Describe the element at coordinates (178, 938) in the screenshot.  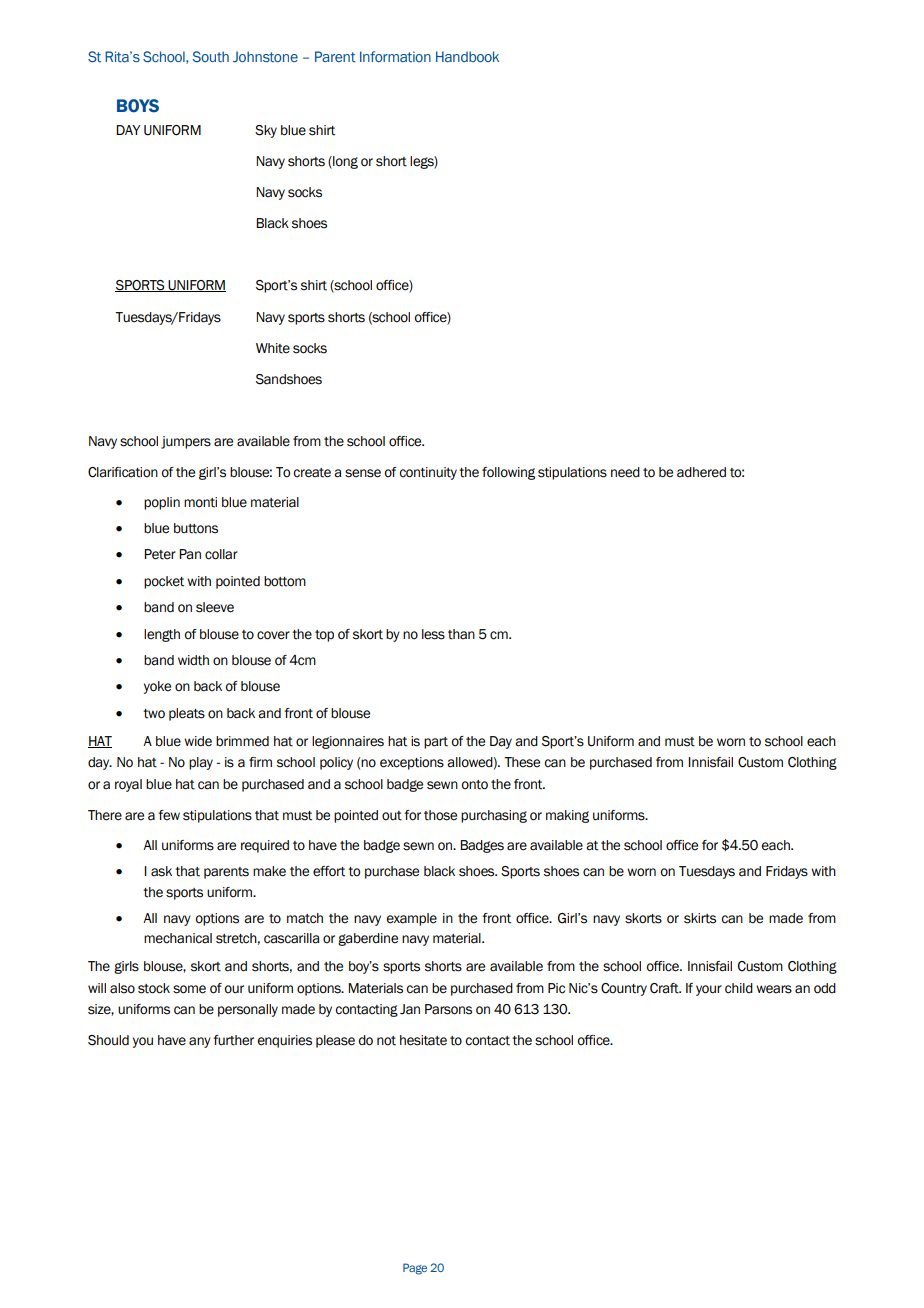
I see `mechanical` at that location.
